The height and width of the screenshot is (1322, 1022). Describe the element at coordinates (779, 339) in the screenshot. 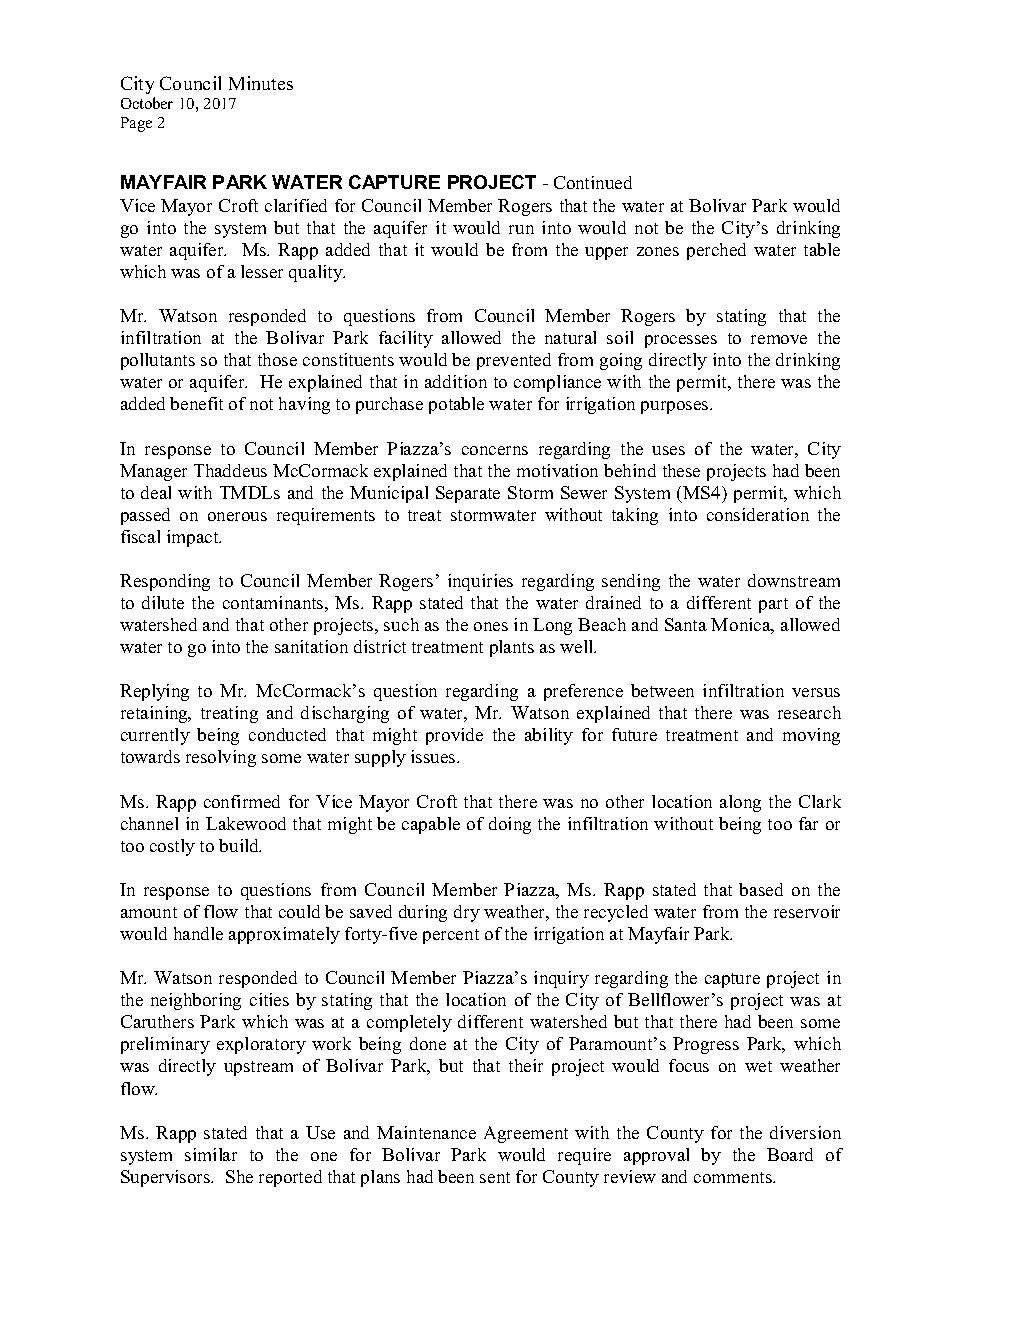

I see `remove` at that location.
